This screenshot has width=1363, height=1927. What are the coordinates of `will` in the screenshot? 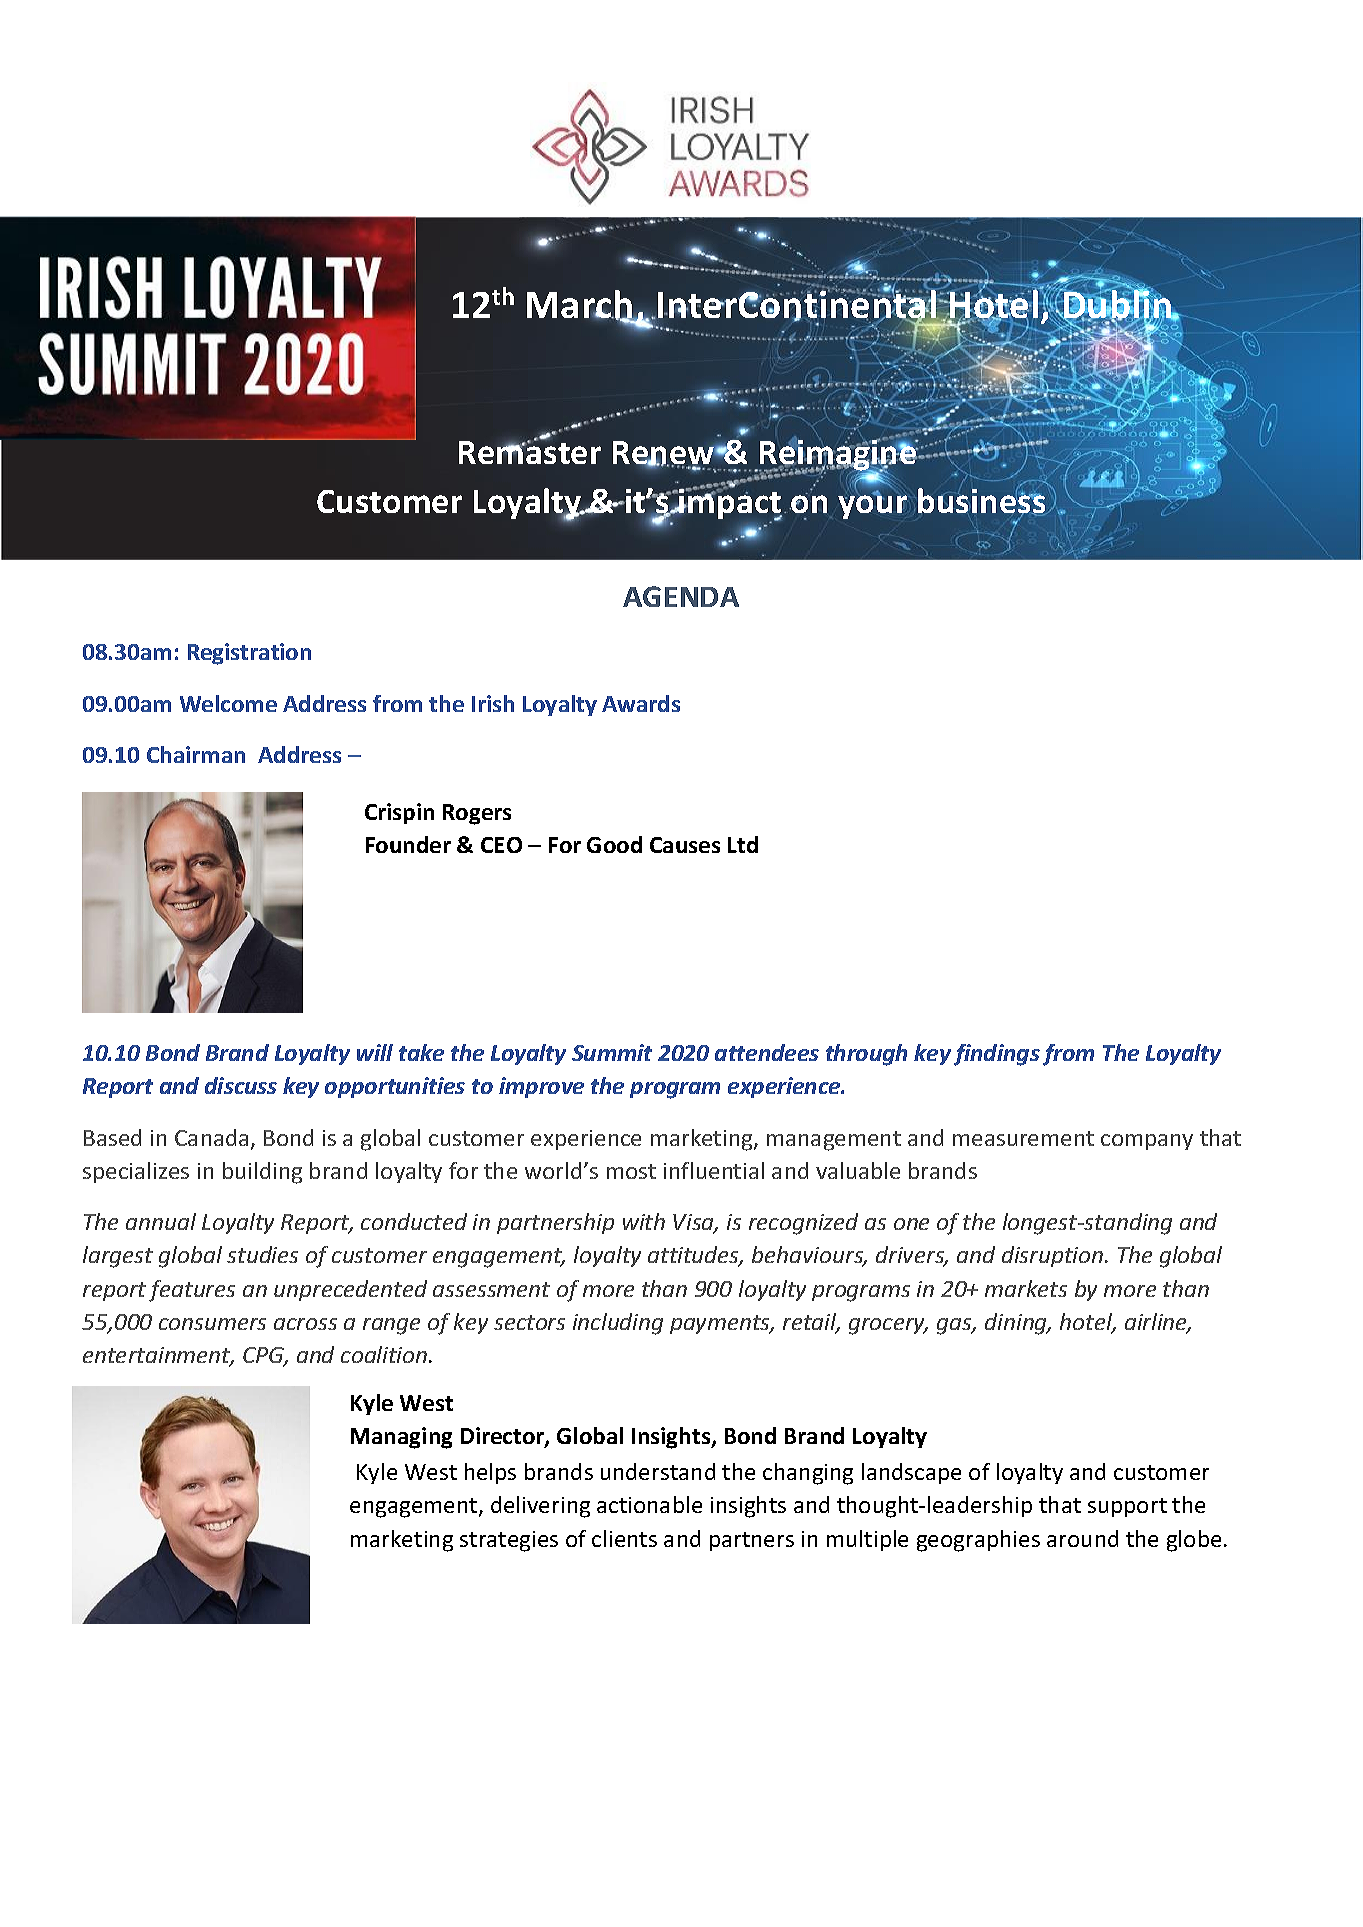 It's located at (375, 1052).
